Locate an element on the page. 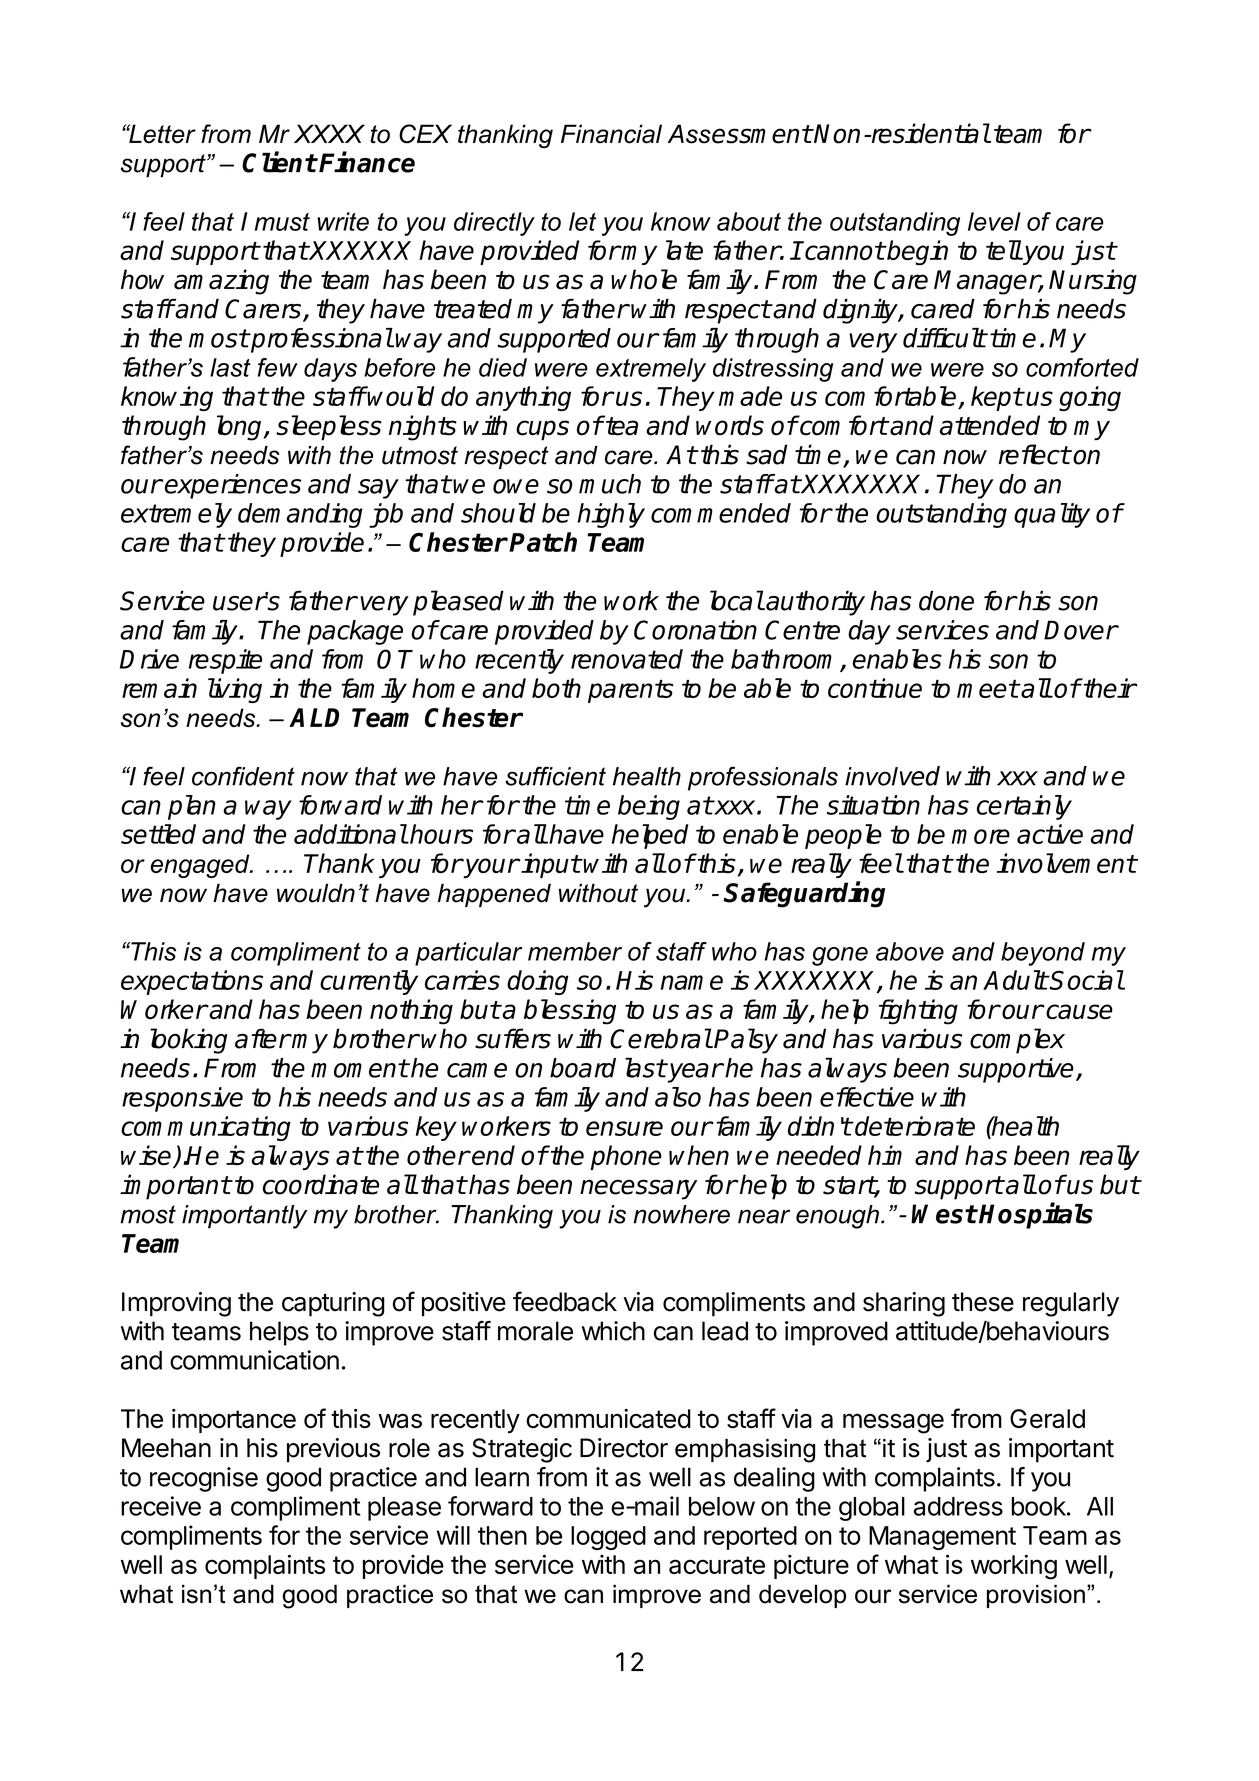 This document has height=1781, width=1259. must is located at coordinates (282, 222).
